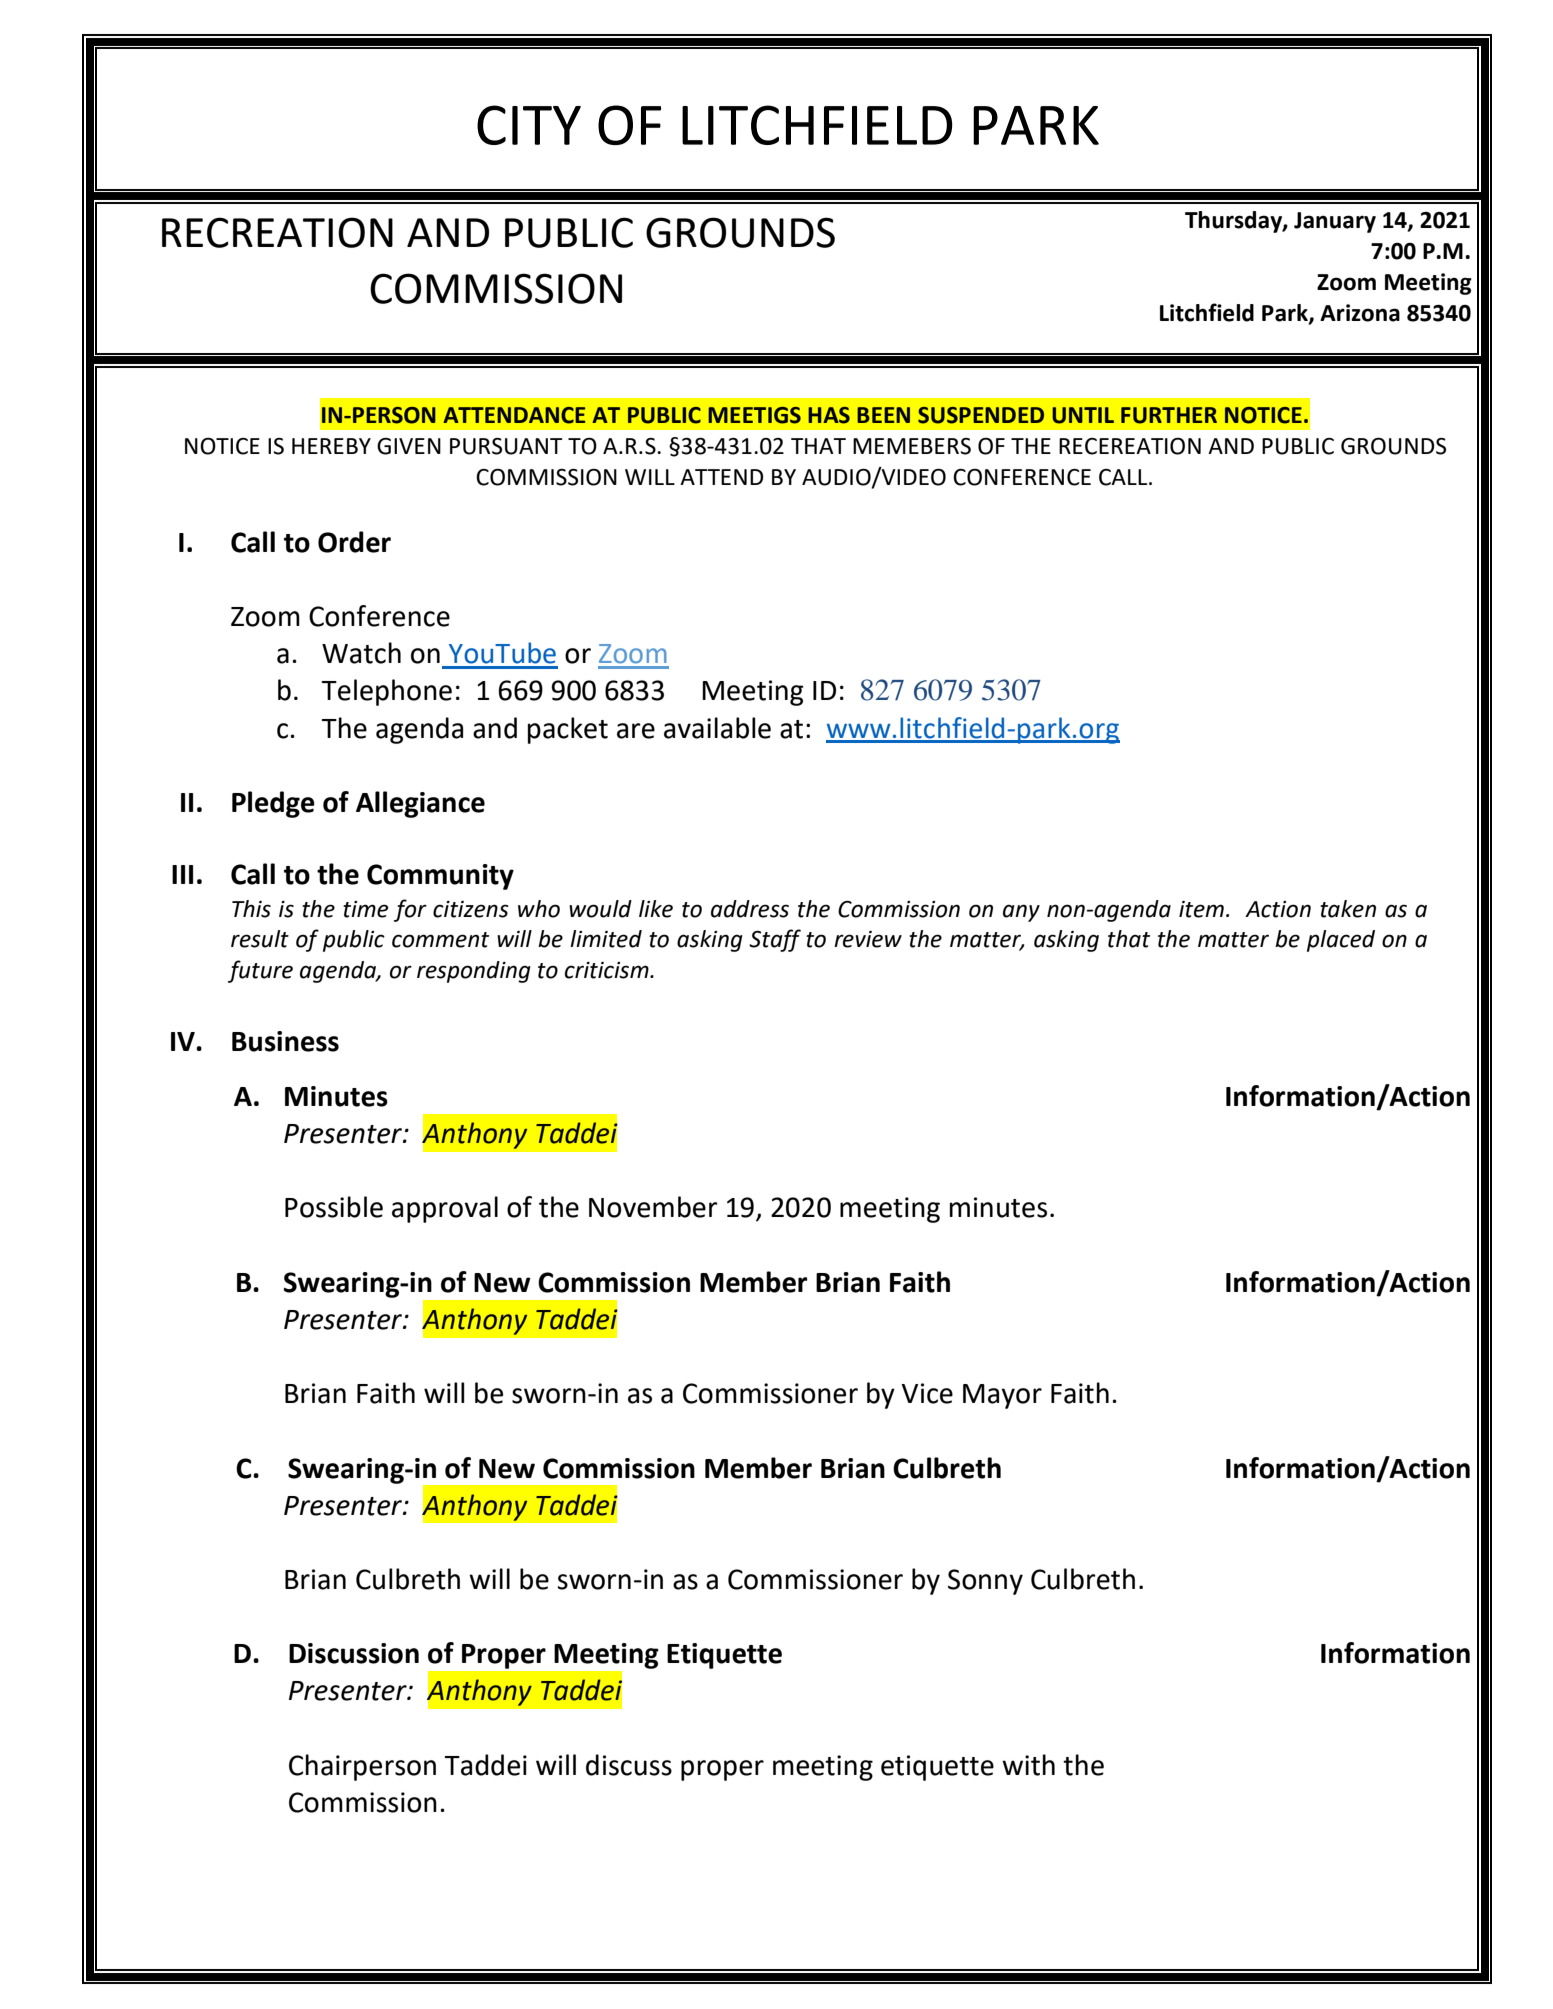  Describe the element at coordinates (1169, 415) in the screenshot. I see `FURTHER` at that location.
